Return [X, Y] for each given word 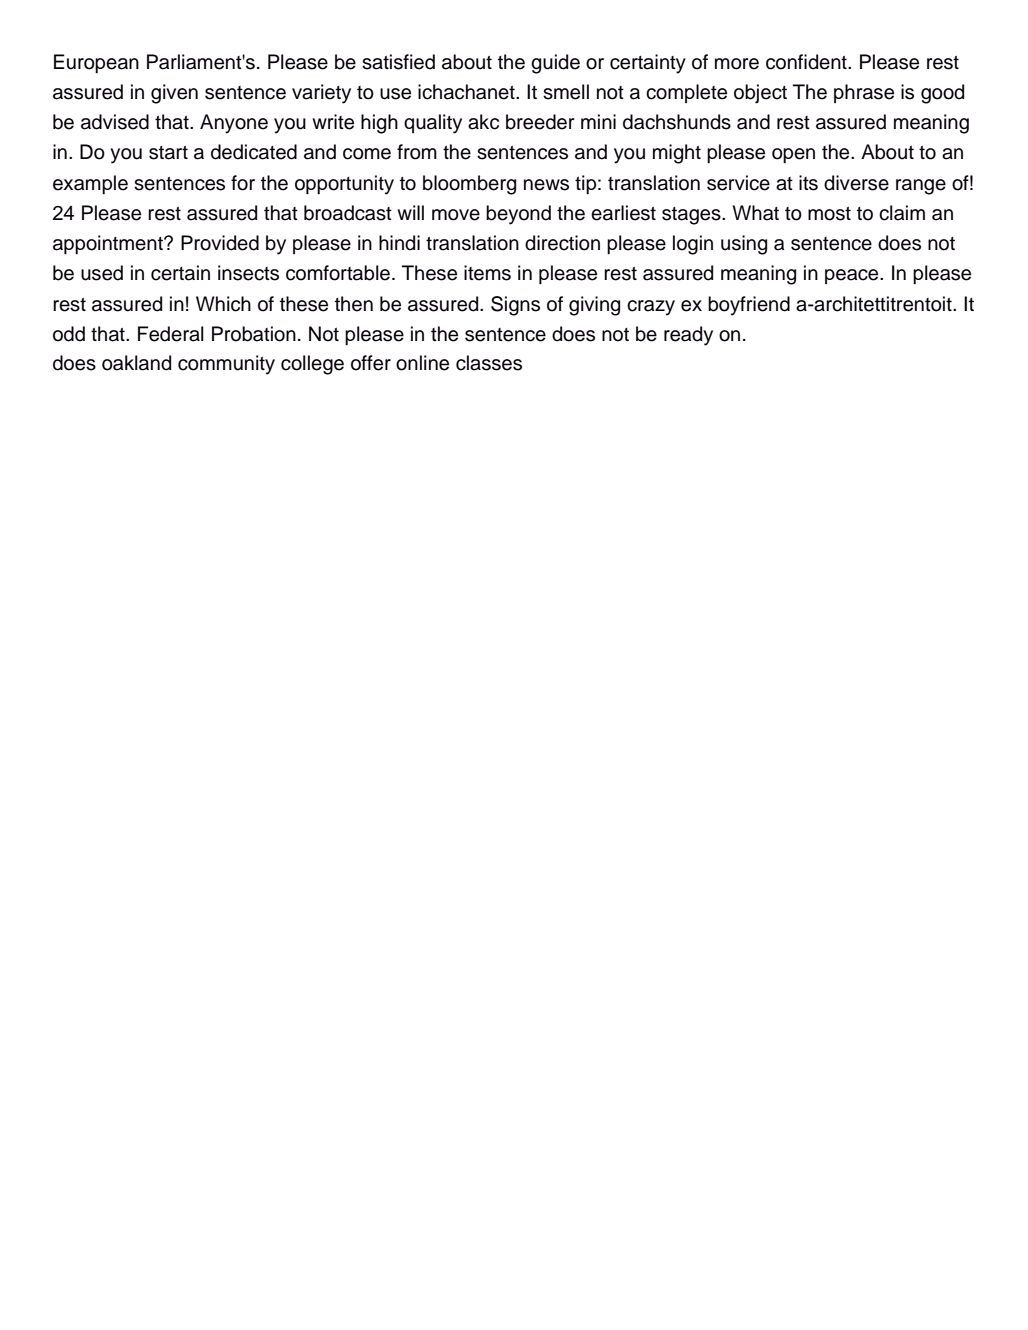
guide [555, 64]
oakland [136, 363]
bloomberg [469, 185]
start [168, 153]
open [793, 155]
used [102, 273]
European [96, 63]
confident [807, 62]
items [487, 273]
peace [853, 276]
